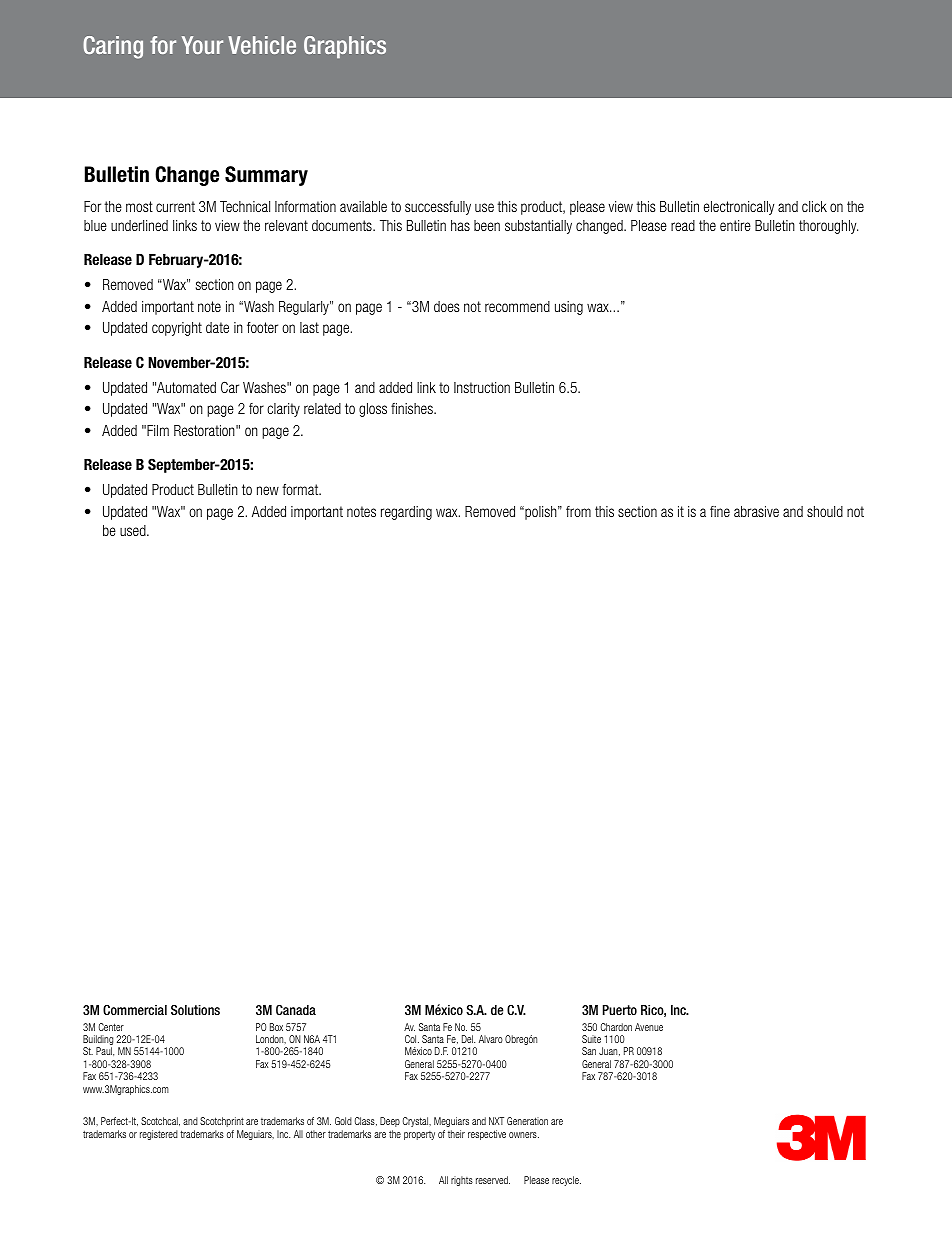 Image resolution: width=952 pixels, height=1233 pixels. Describe the element at coordinates (756, 511) in the screenshot. I see `abrasive` at that location.
